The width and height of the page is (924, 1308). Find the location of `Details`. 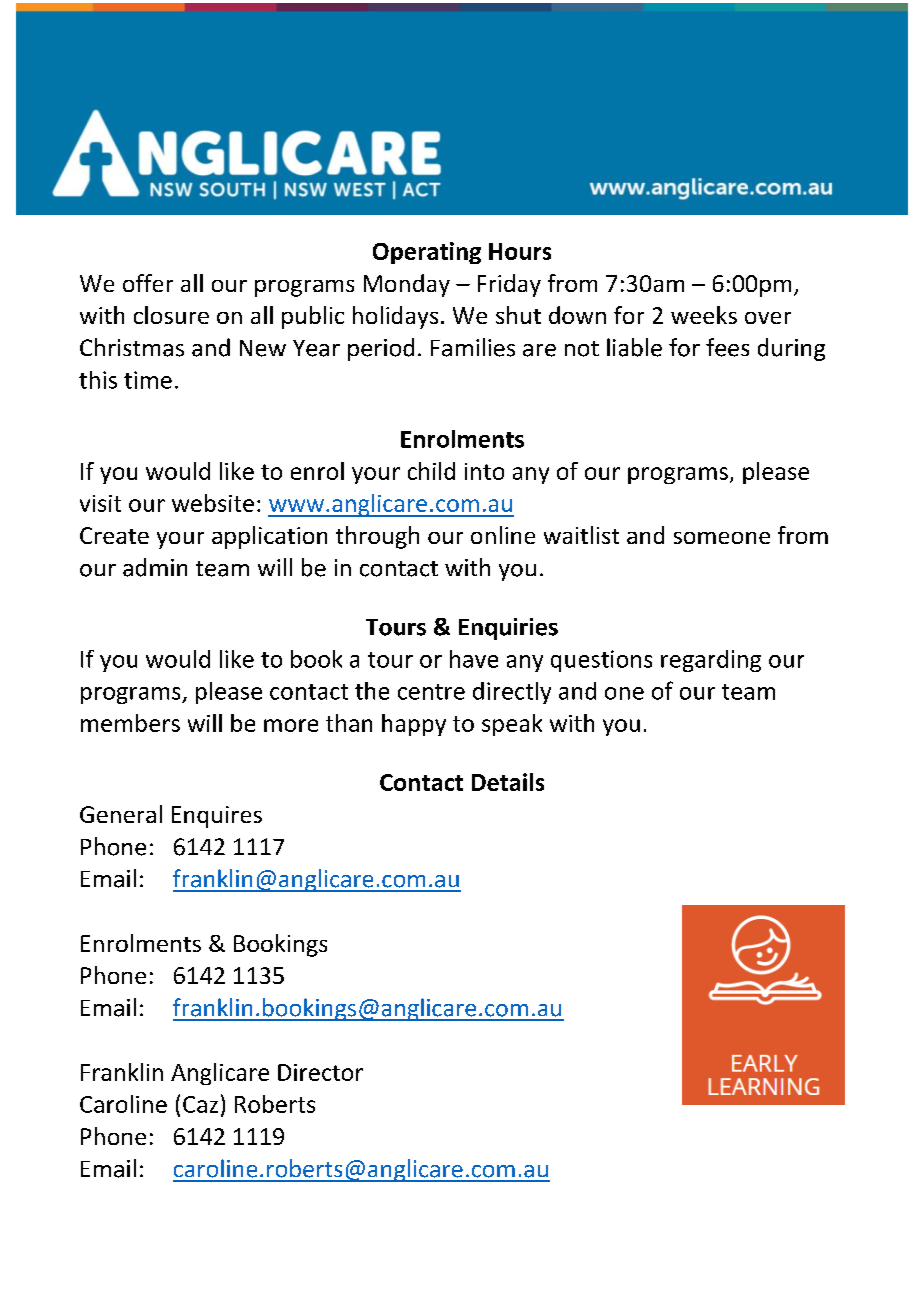

Details is located at coordinates (508, 782).
